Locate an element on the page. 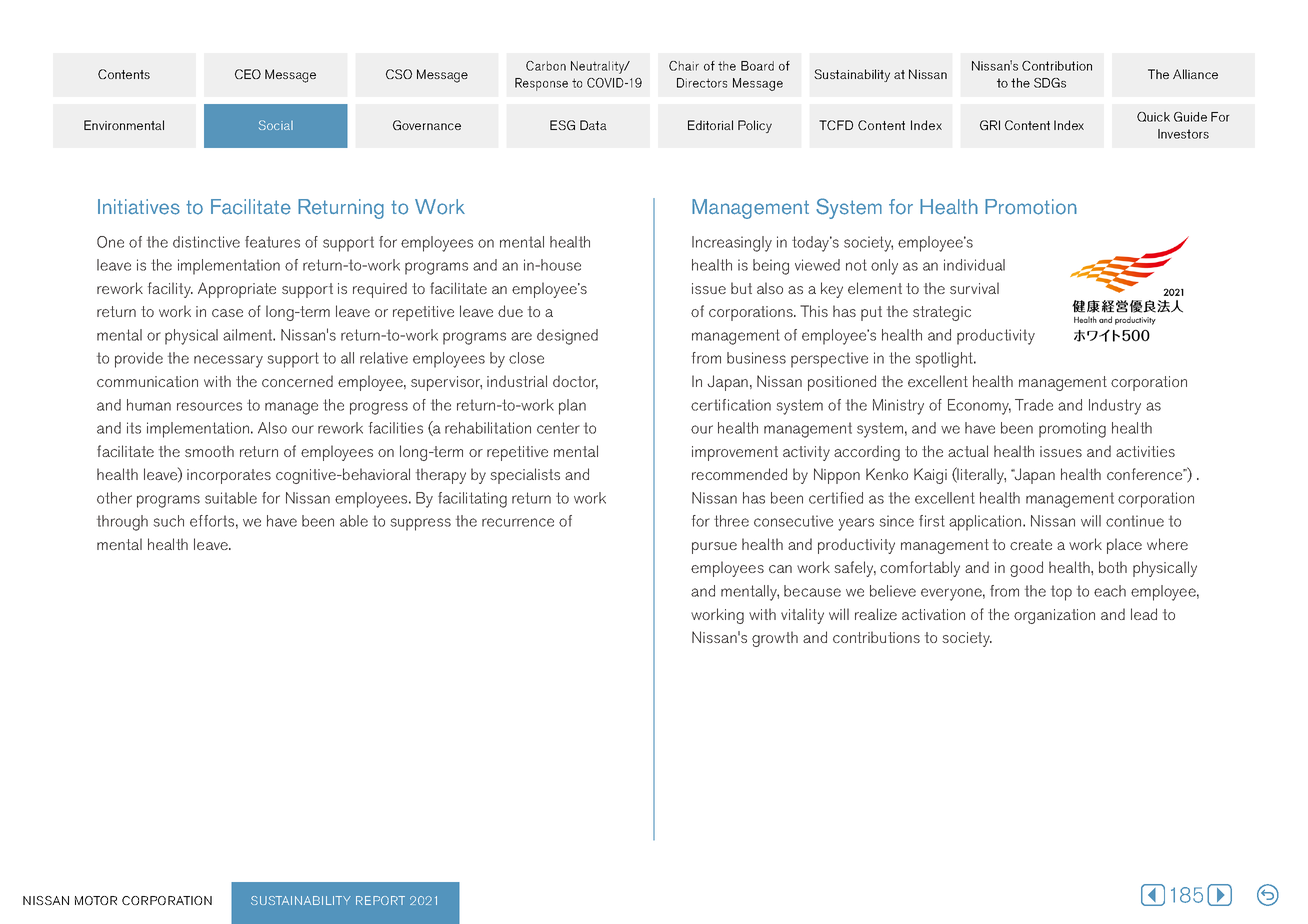 The width and height of the page is (1308, 924). CEO is located at coordinates (248, 74).
